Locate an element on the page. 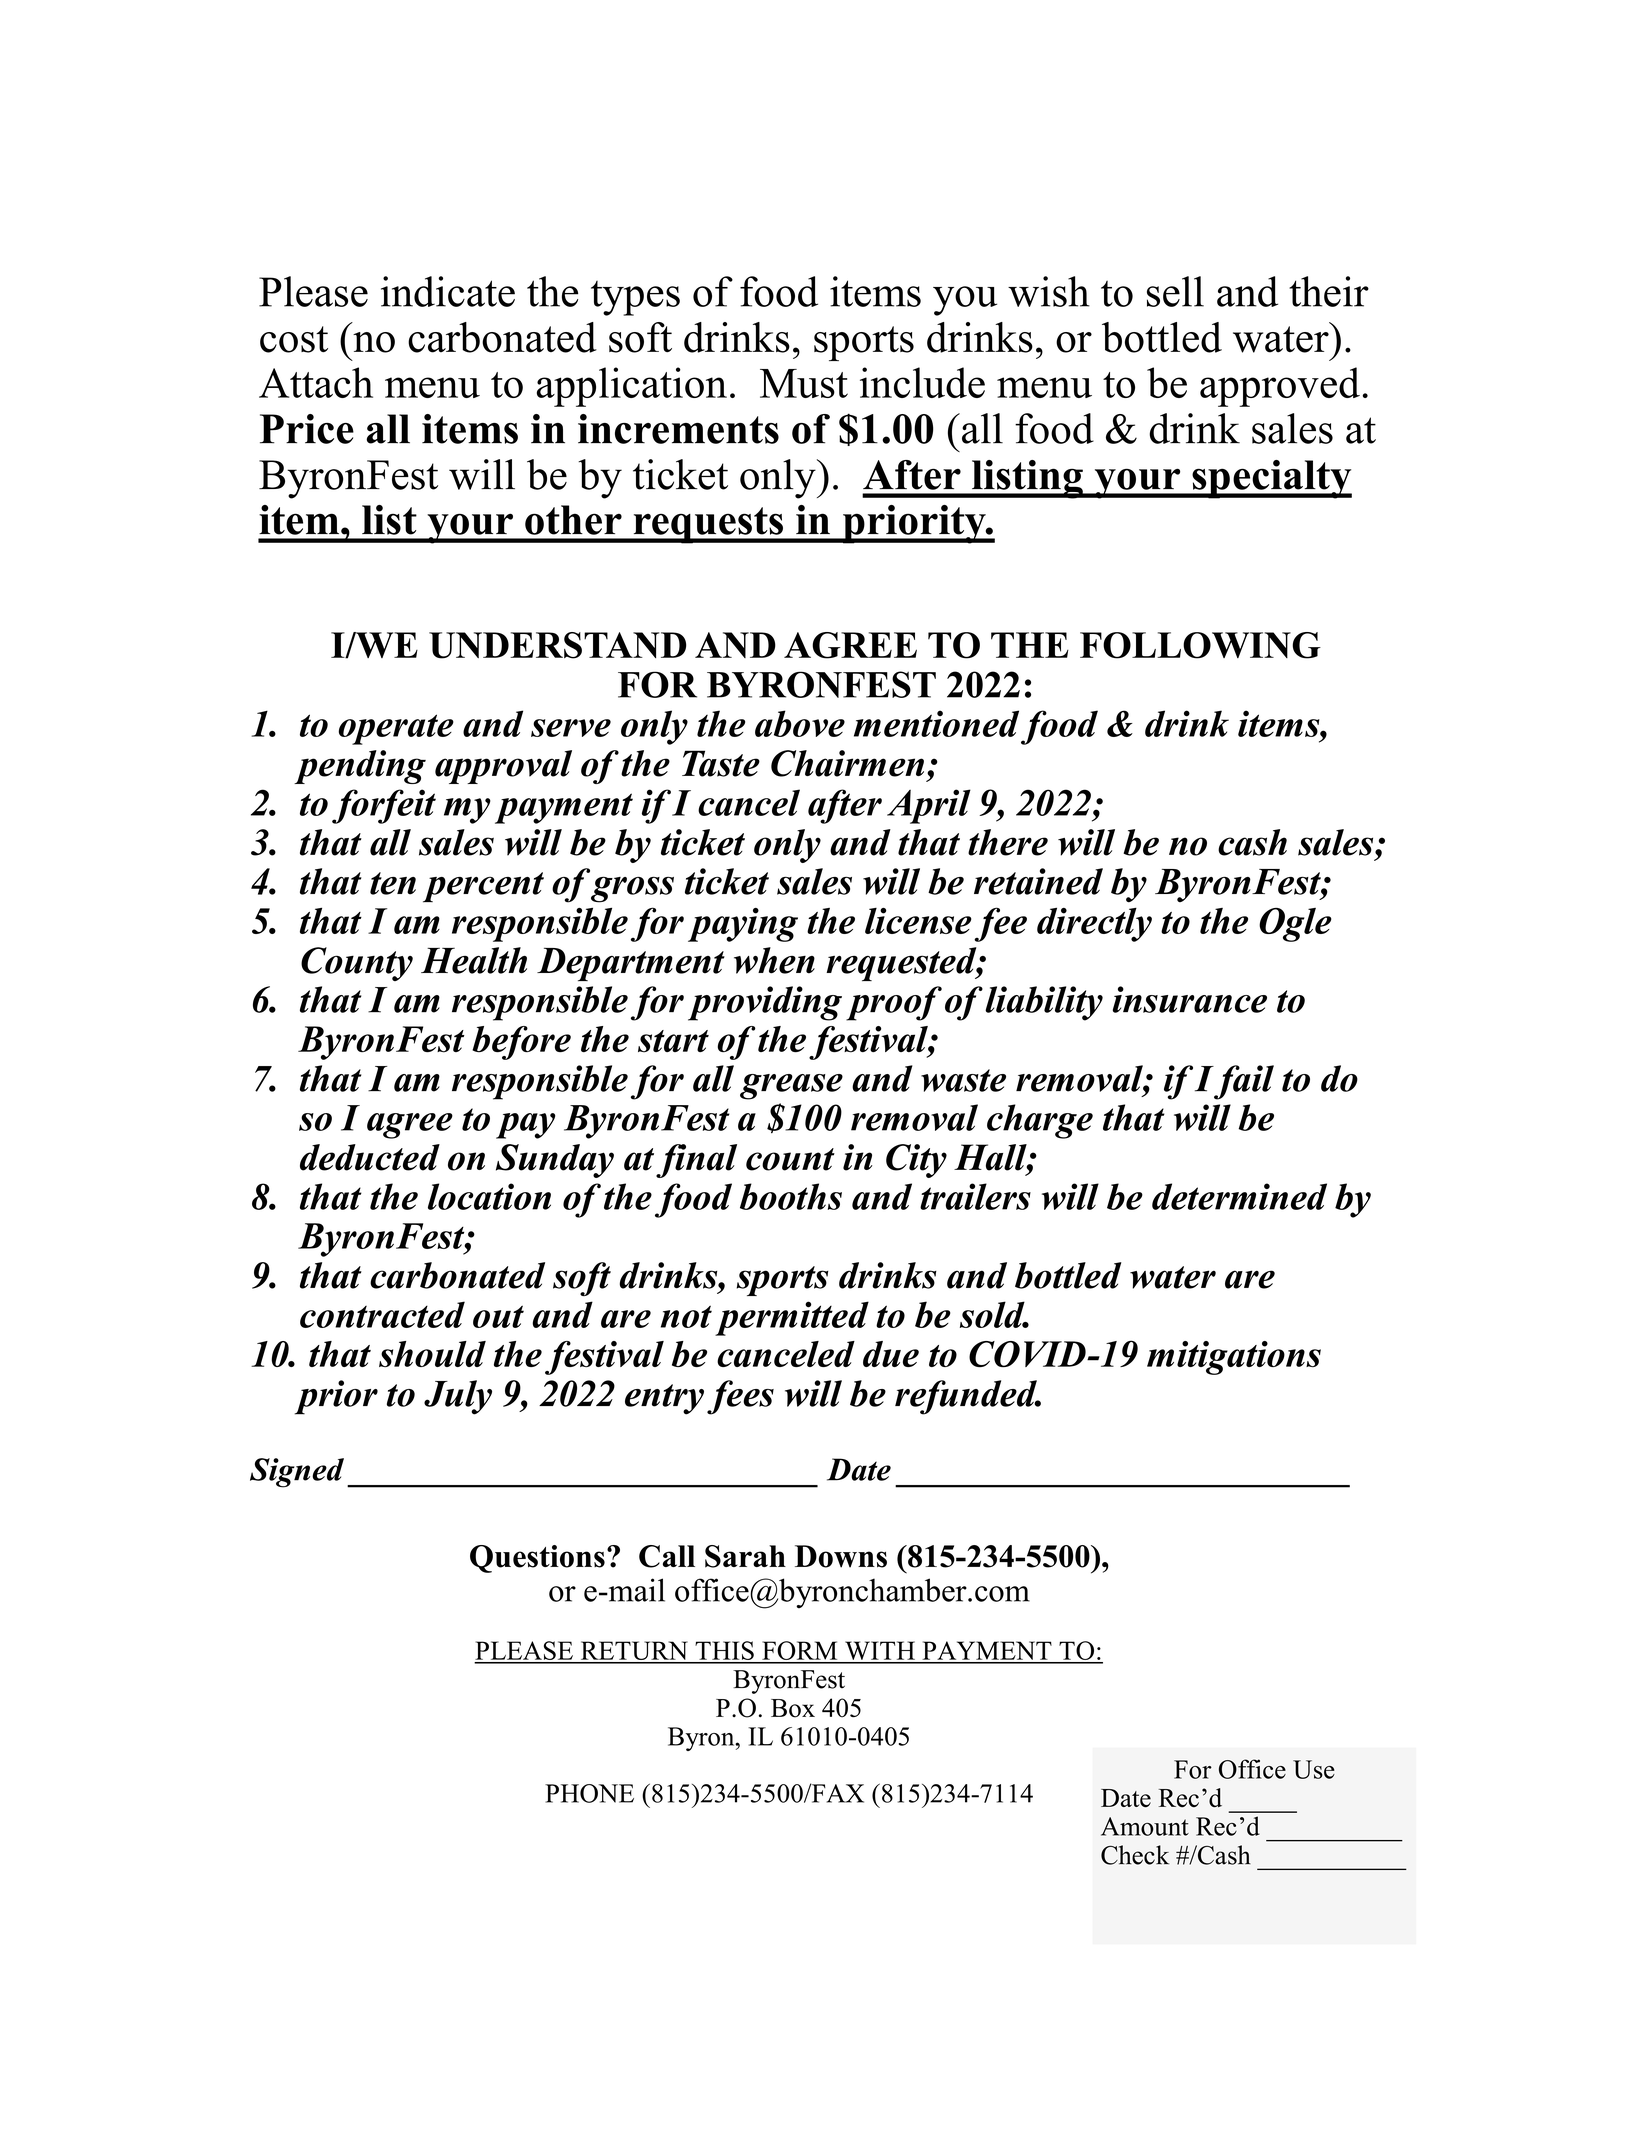  grease is located at coordinates (791, 1087).
